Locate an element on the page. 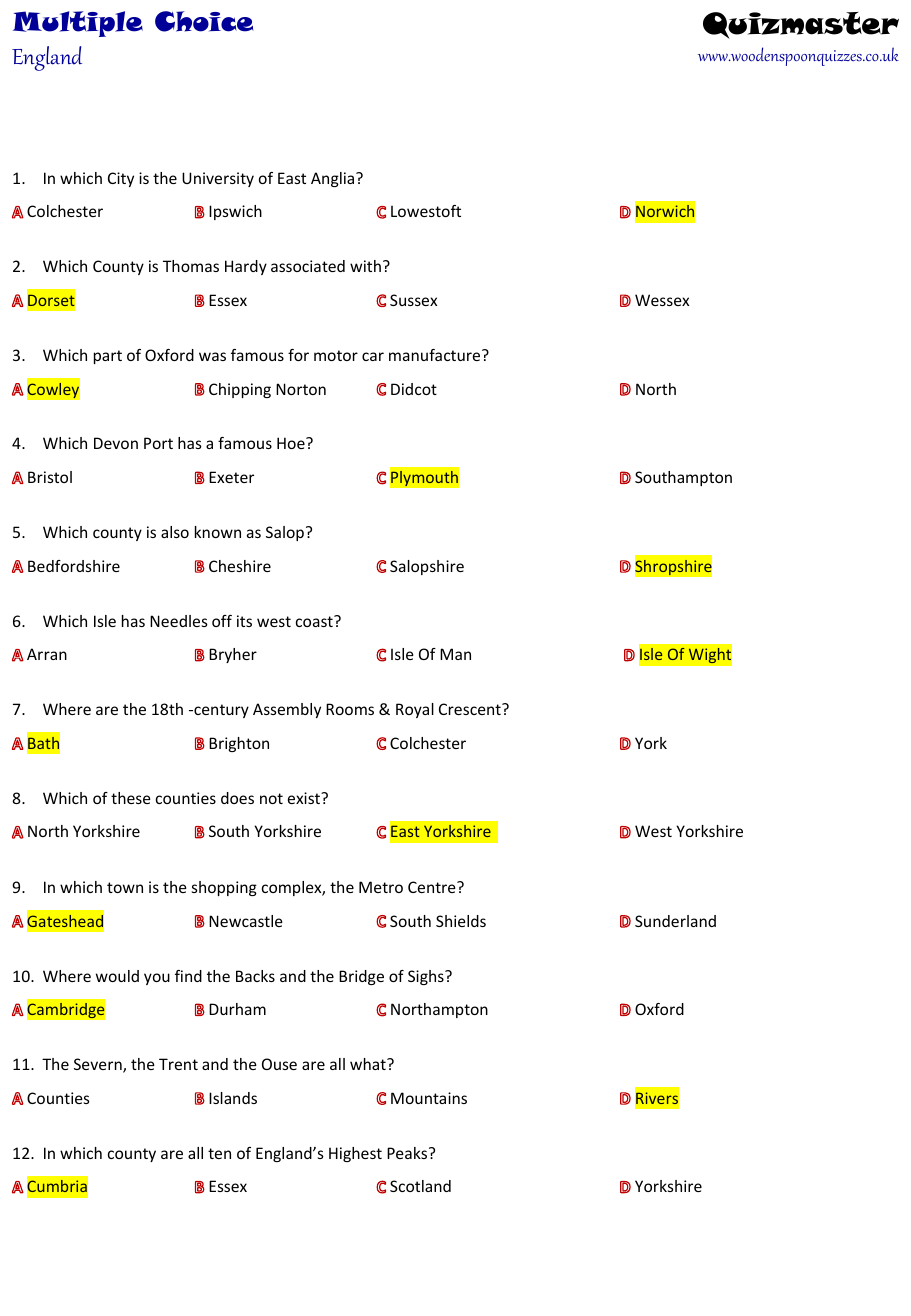  coast is located at coordinates (315, 621).
